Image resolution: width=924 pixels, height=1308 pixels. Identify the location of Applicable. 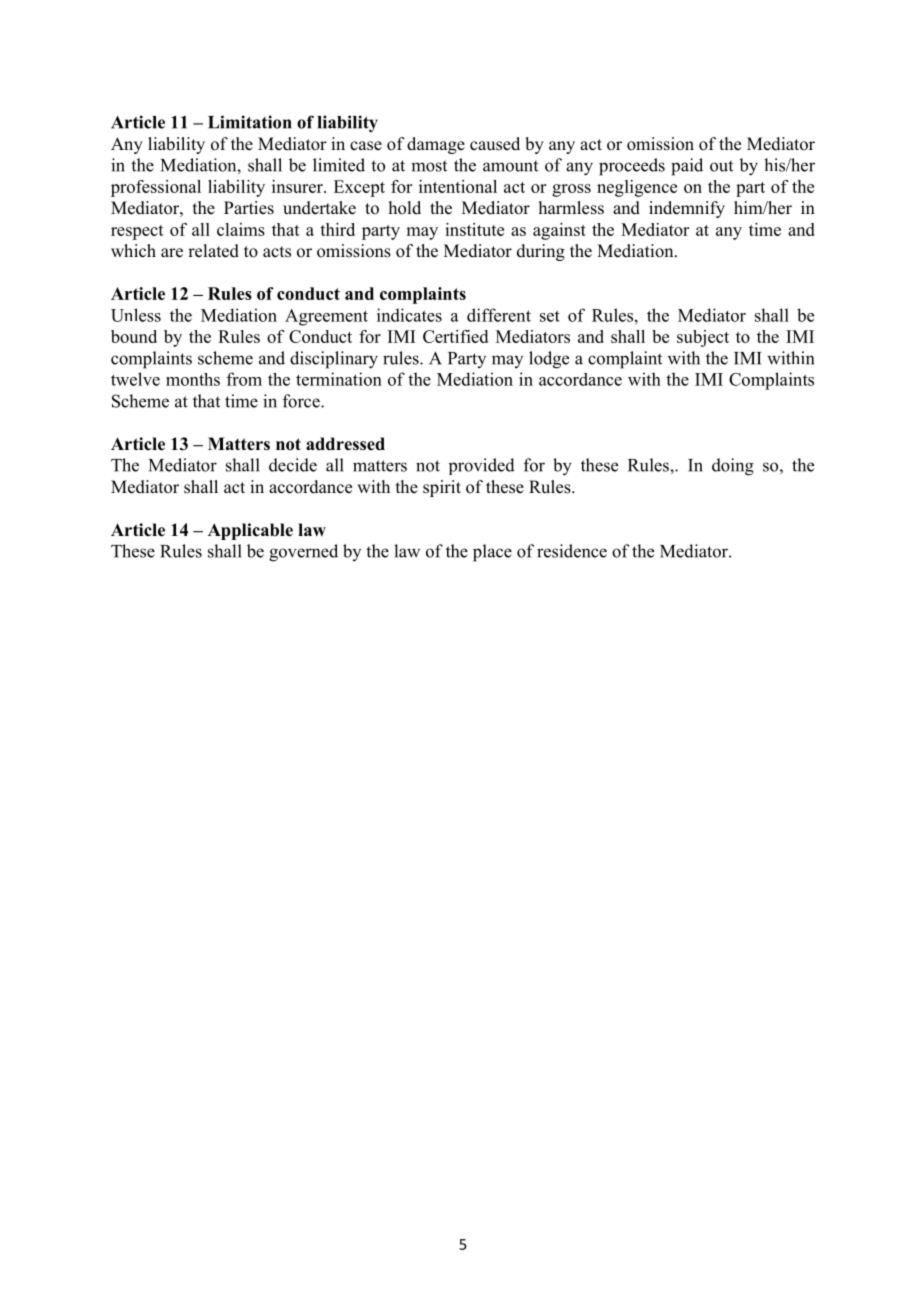
(250, 531).
